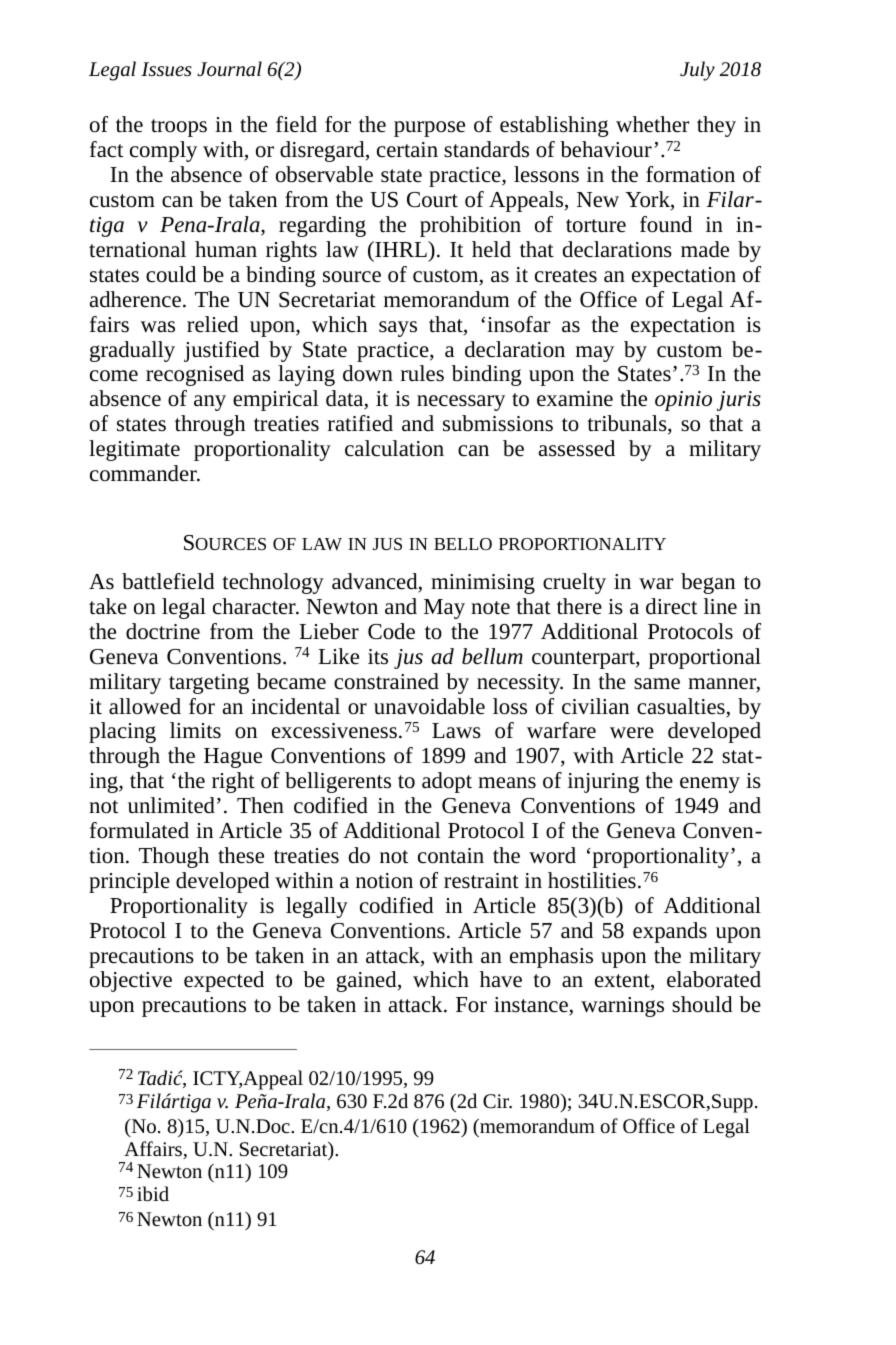  What do you see at coordinates (497, 1101) in the image?
I see `Cir` at bounding box center [497, 1101].
